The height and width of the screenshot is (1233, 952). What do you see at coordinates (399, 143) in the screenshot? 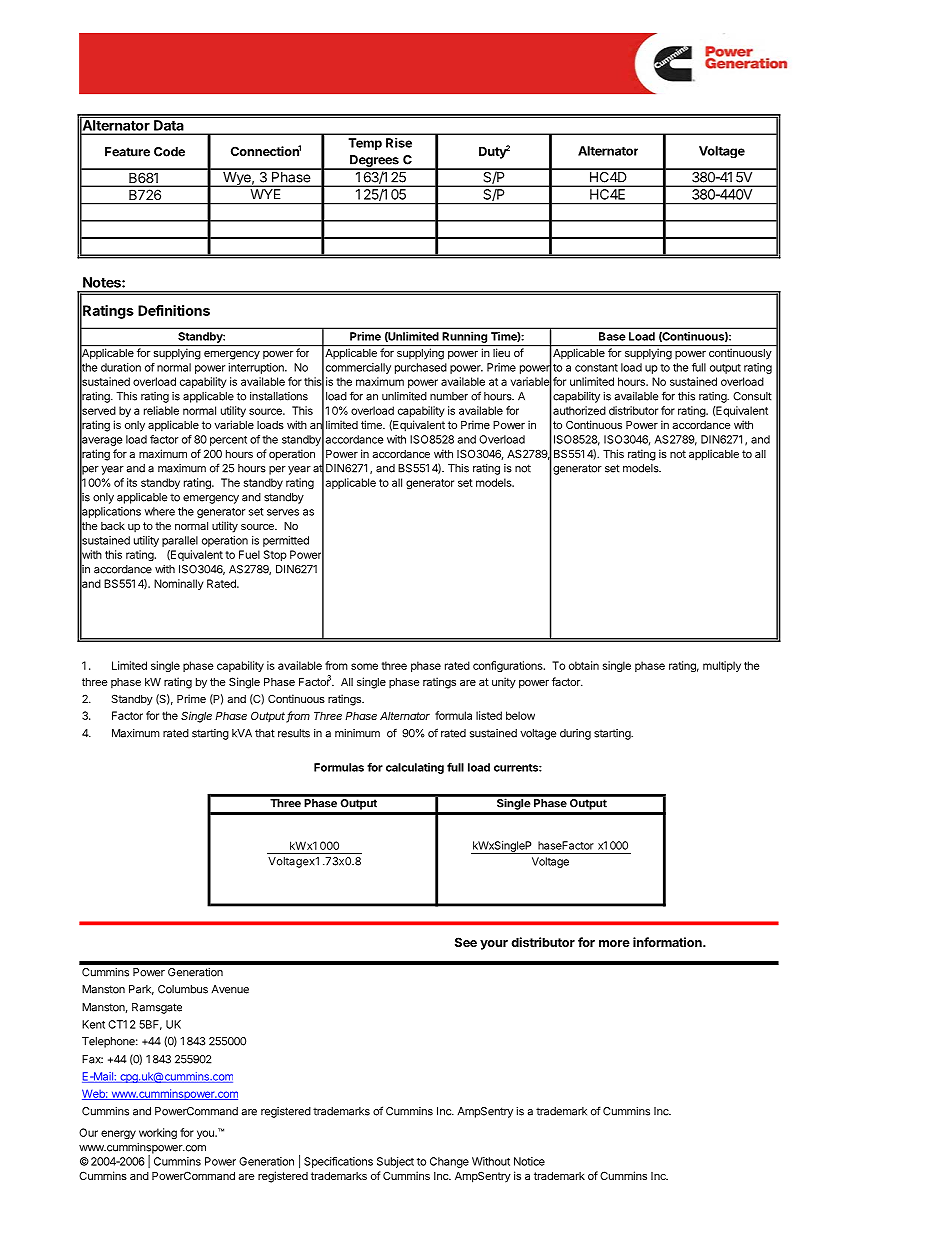
I see `Rise` at bounding box center [399, 143].
